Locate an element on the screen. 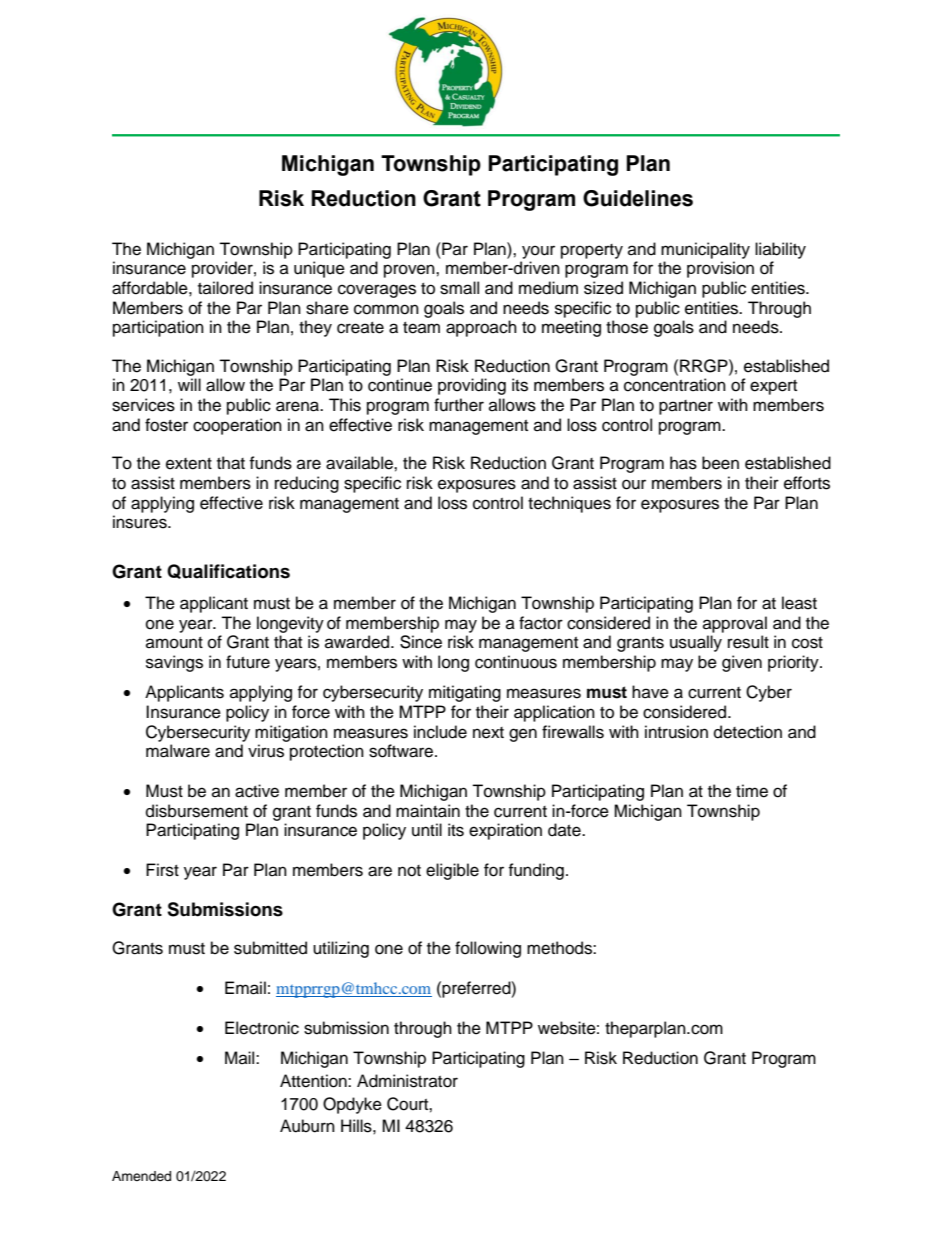  mitigating is located at coordinates (465, 693).
